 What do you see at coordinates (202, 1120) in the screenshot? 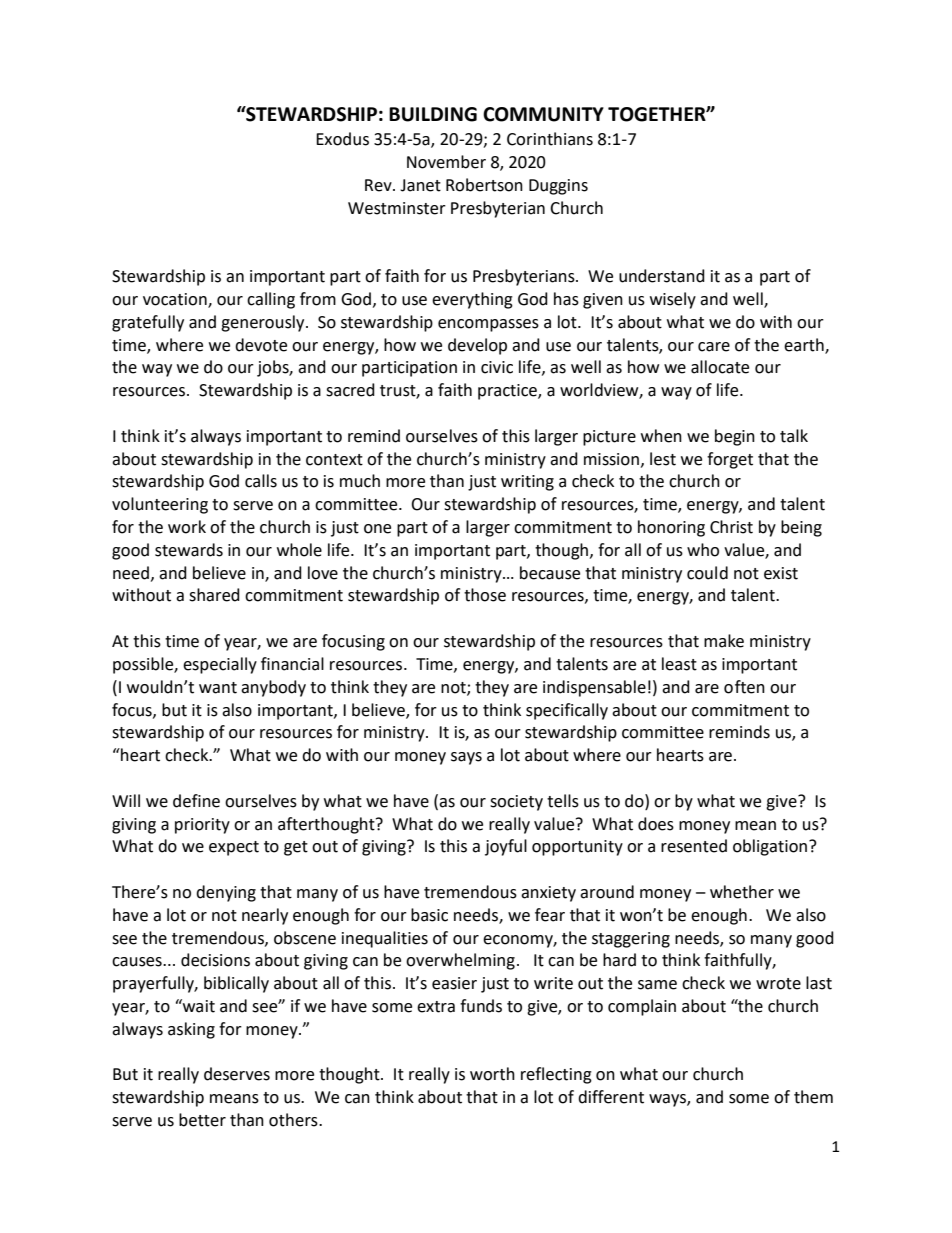
I see `better` at bounding box center [202, 1120].
